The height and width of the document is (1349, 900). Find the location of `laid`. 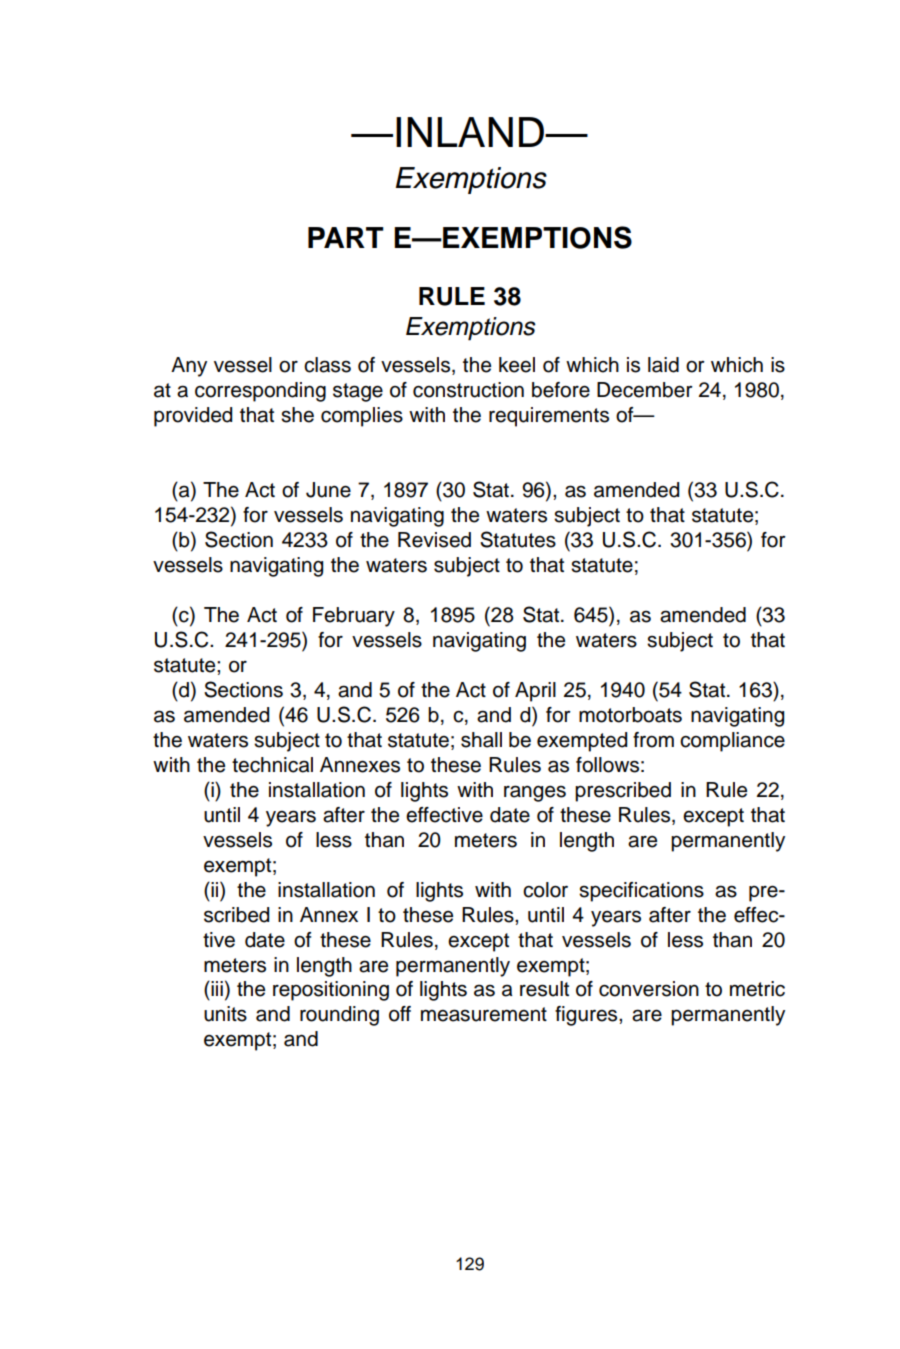

laid is located at coordinates (663, 365).
